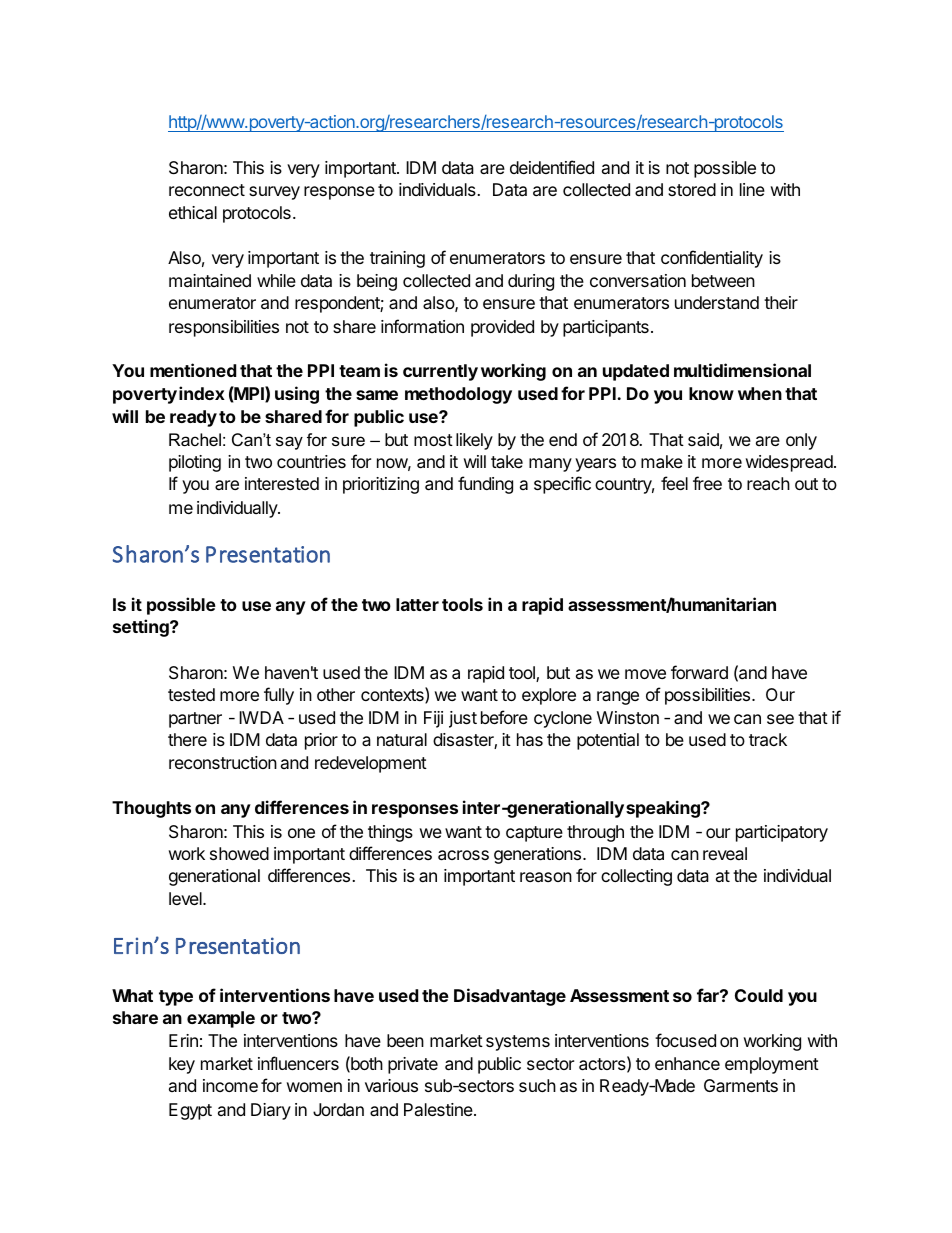 The image size is (952, 1233). What do you see at coordinates (230, 1085) in the screenshot?
I see `income` at bounding box center [230, 1085].
